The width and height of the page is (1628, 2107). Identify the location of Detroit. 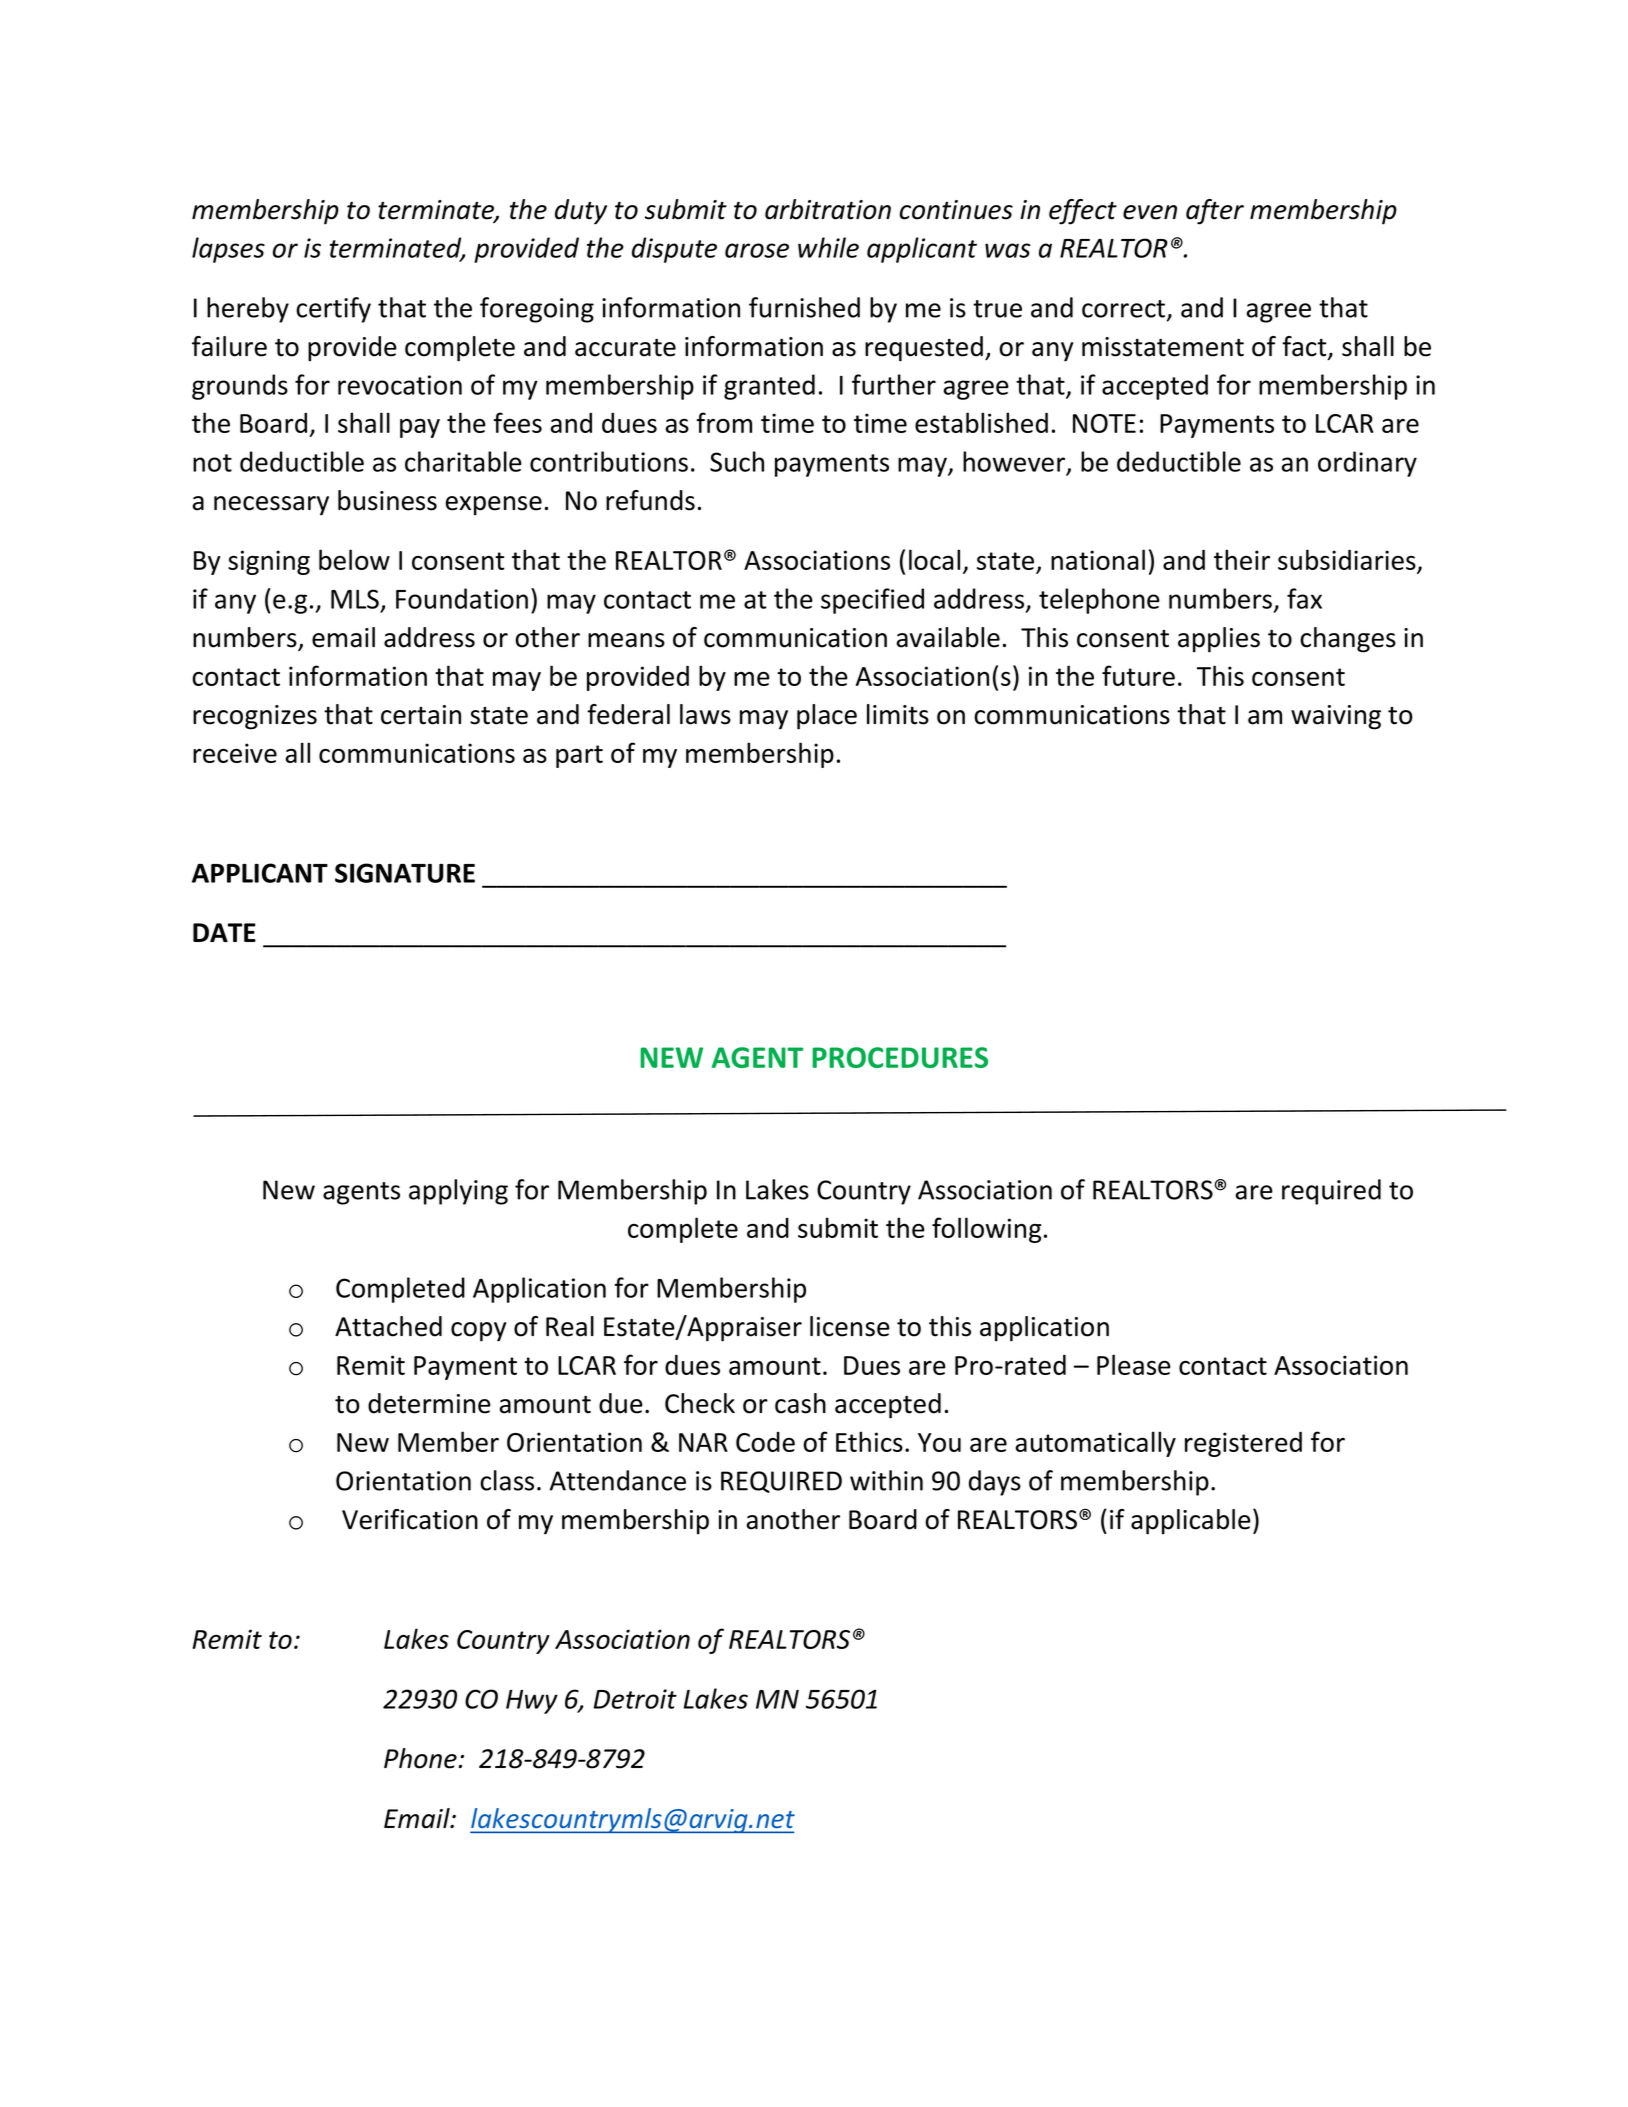
(635, 1699).
